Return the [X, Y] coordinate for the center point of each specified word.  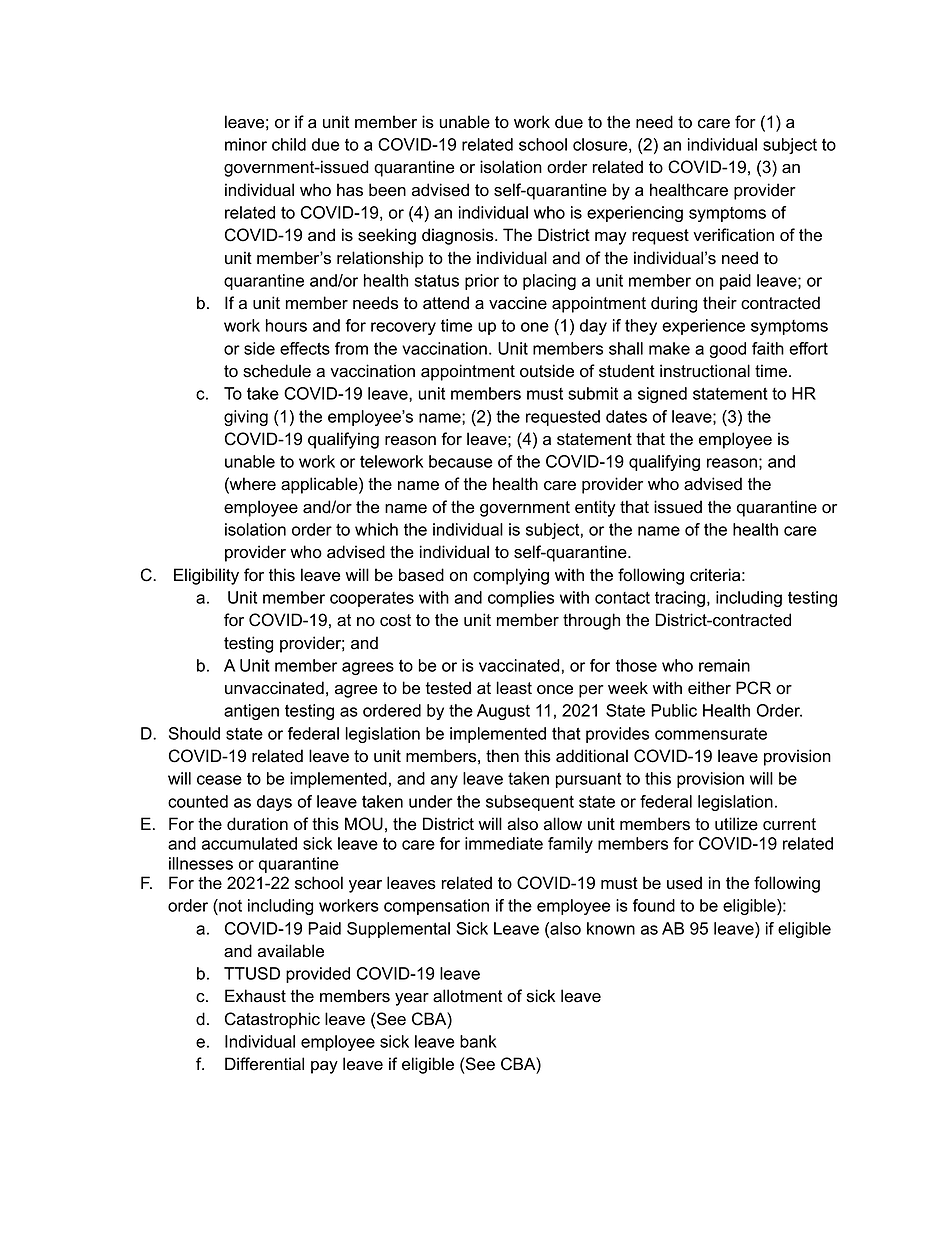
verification [733, 235]
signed [662, 395]
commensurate [711, 734]
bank [478, 1041]
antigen [251, 712]
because [461, 461]
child [289, 144]
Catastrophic [272, 1020]
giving [246, 418]
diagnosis [459, 236]
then [502, 756]
